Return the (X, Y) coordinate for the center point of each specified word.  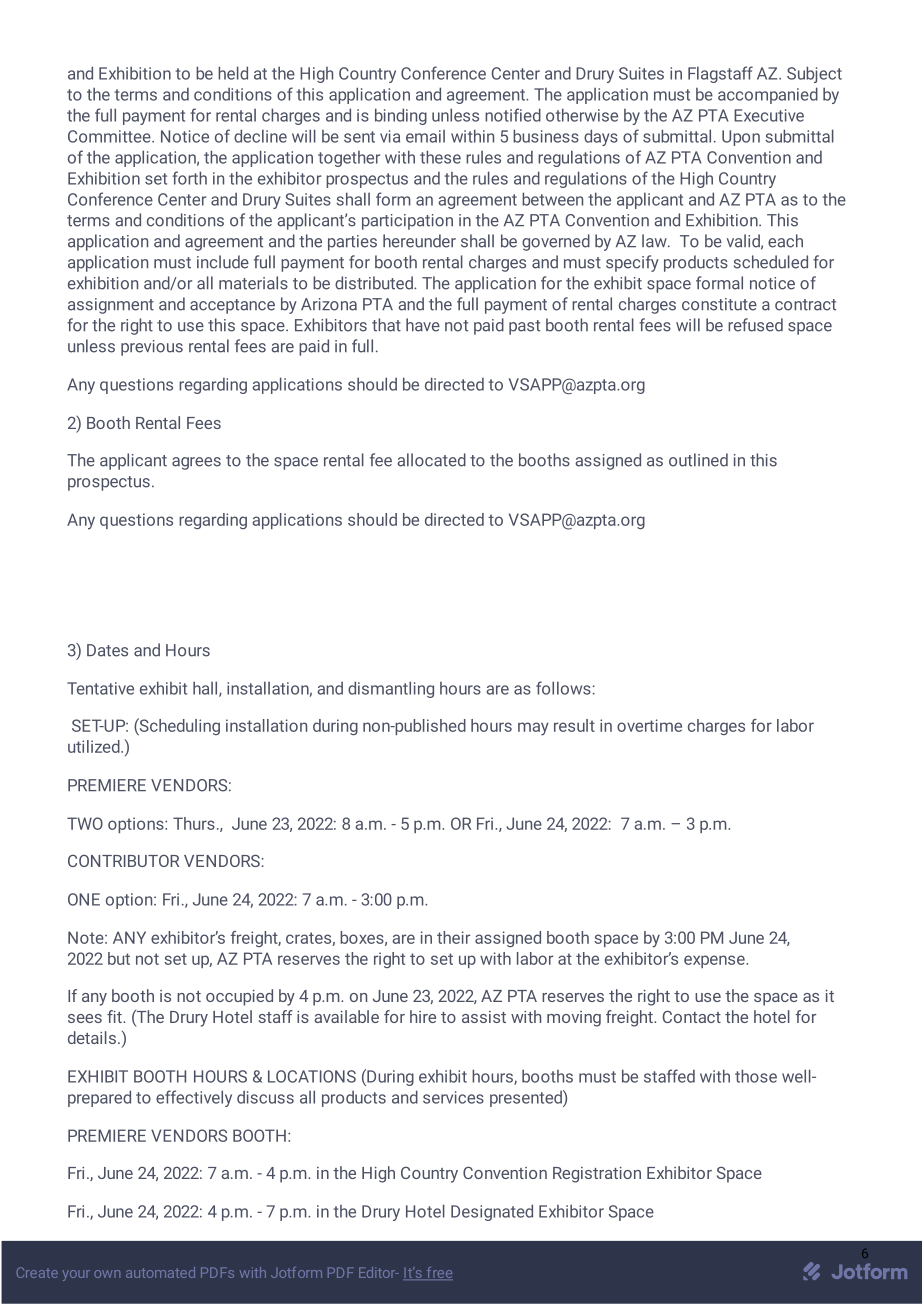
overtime (649, 725)
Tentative (100, 688)
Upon (741, 138)
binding (401, 116)
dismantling (391, 689)
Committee (110, 136)
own (107, 1274)
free (438, 1273)
